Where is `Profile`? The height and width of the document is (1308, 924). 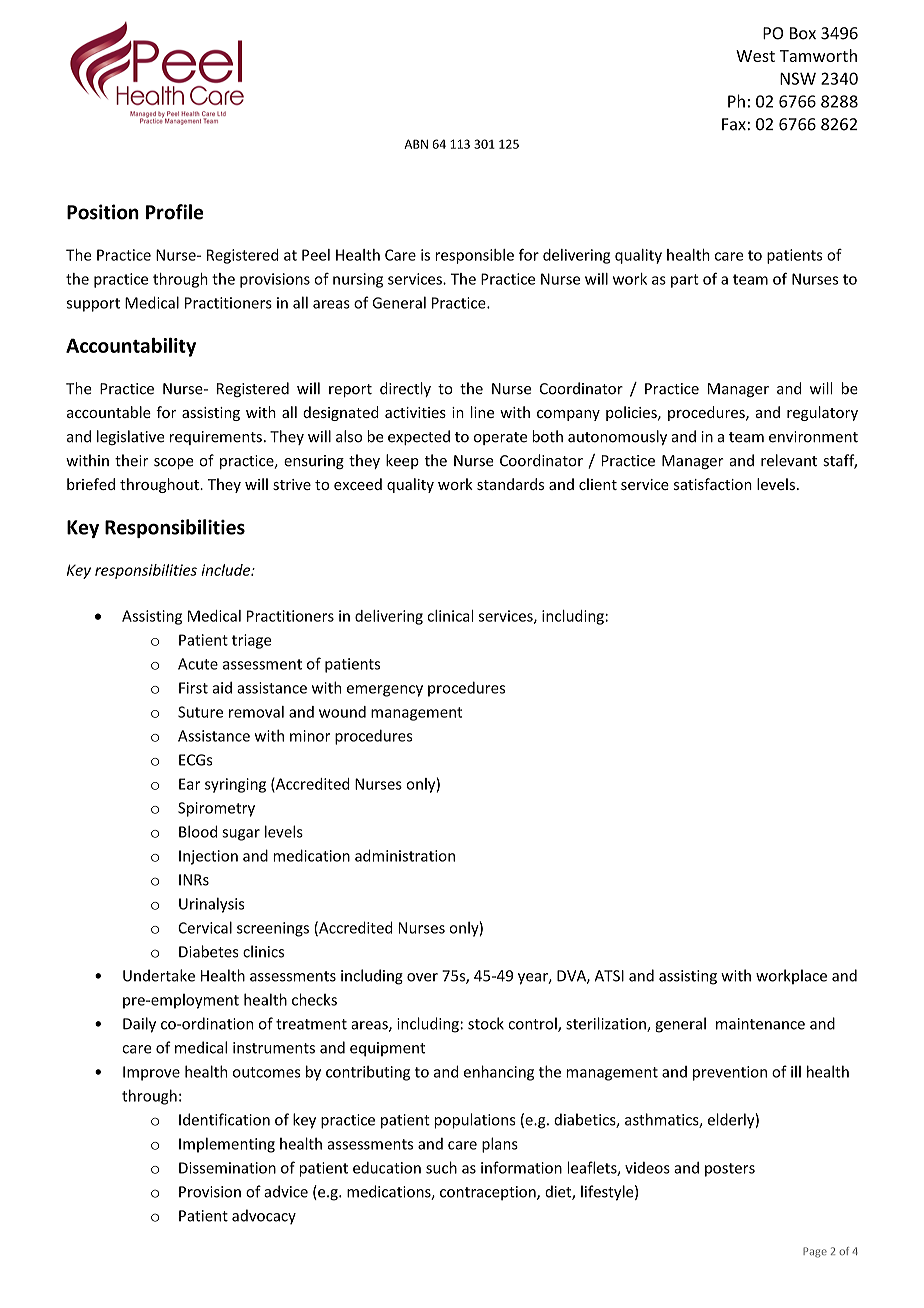
Profile is located at coordinates (174, 212).
